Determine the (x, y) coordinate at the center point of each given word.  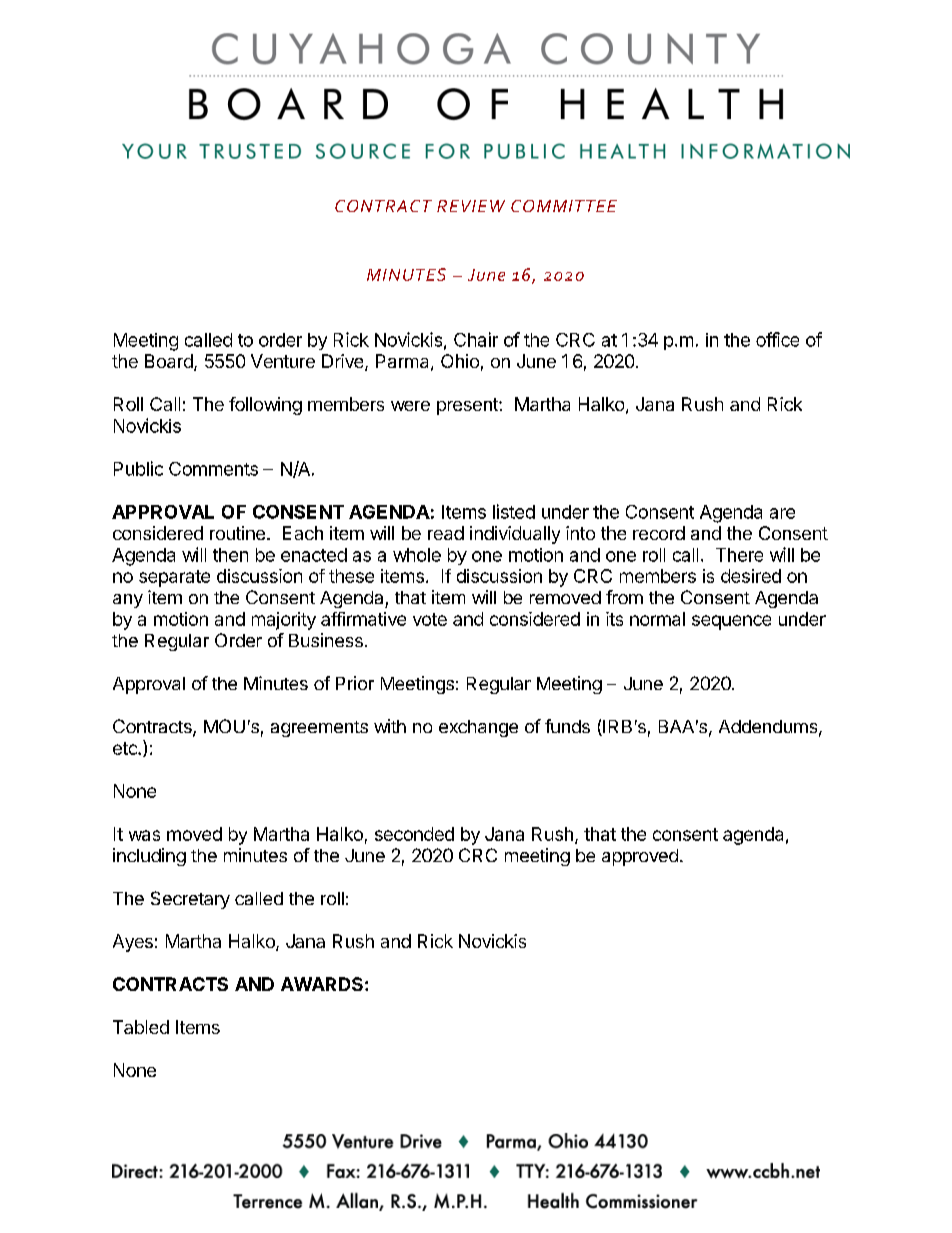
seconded (414, 834)
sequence (731, 622)
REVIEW (471, 206)
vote (430, 619)
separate (174, 578)
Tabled (141, 1027)
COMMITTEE (564, 206)
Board (170, 362)
